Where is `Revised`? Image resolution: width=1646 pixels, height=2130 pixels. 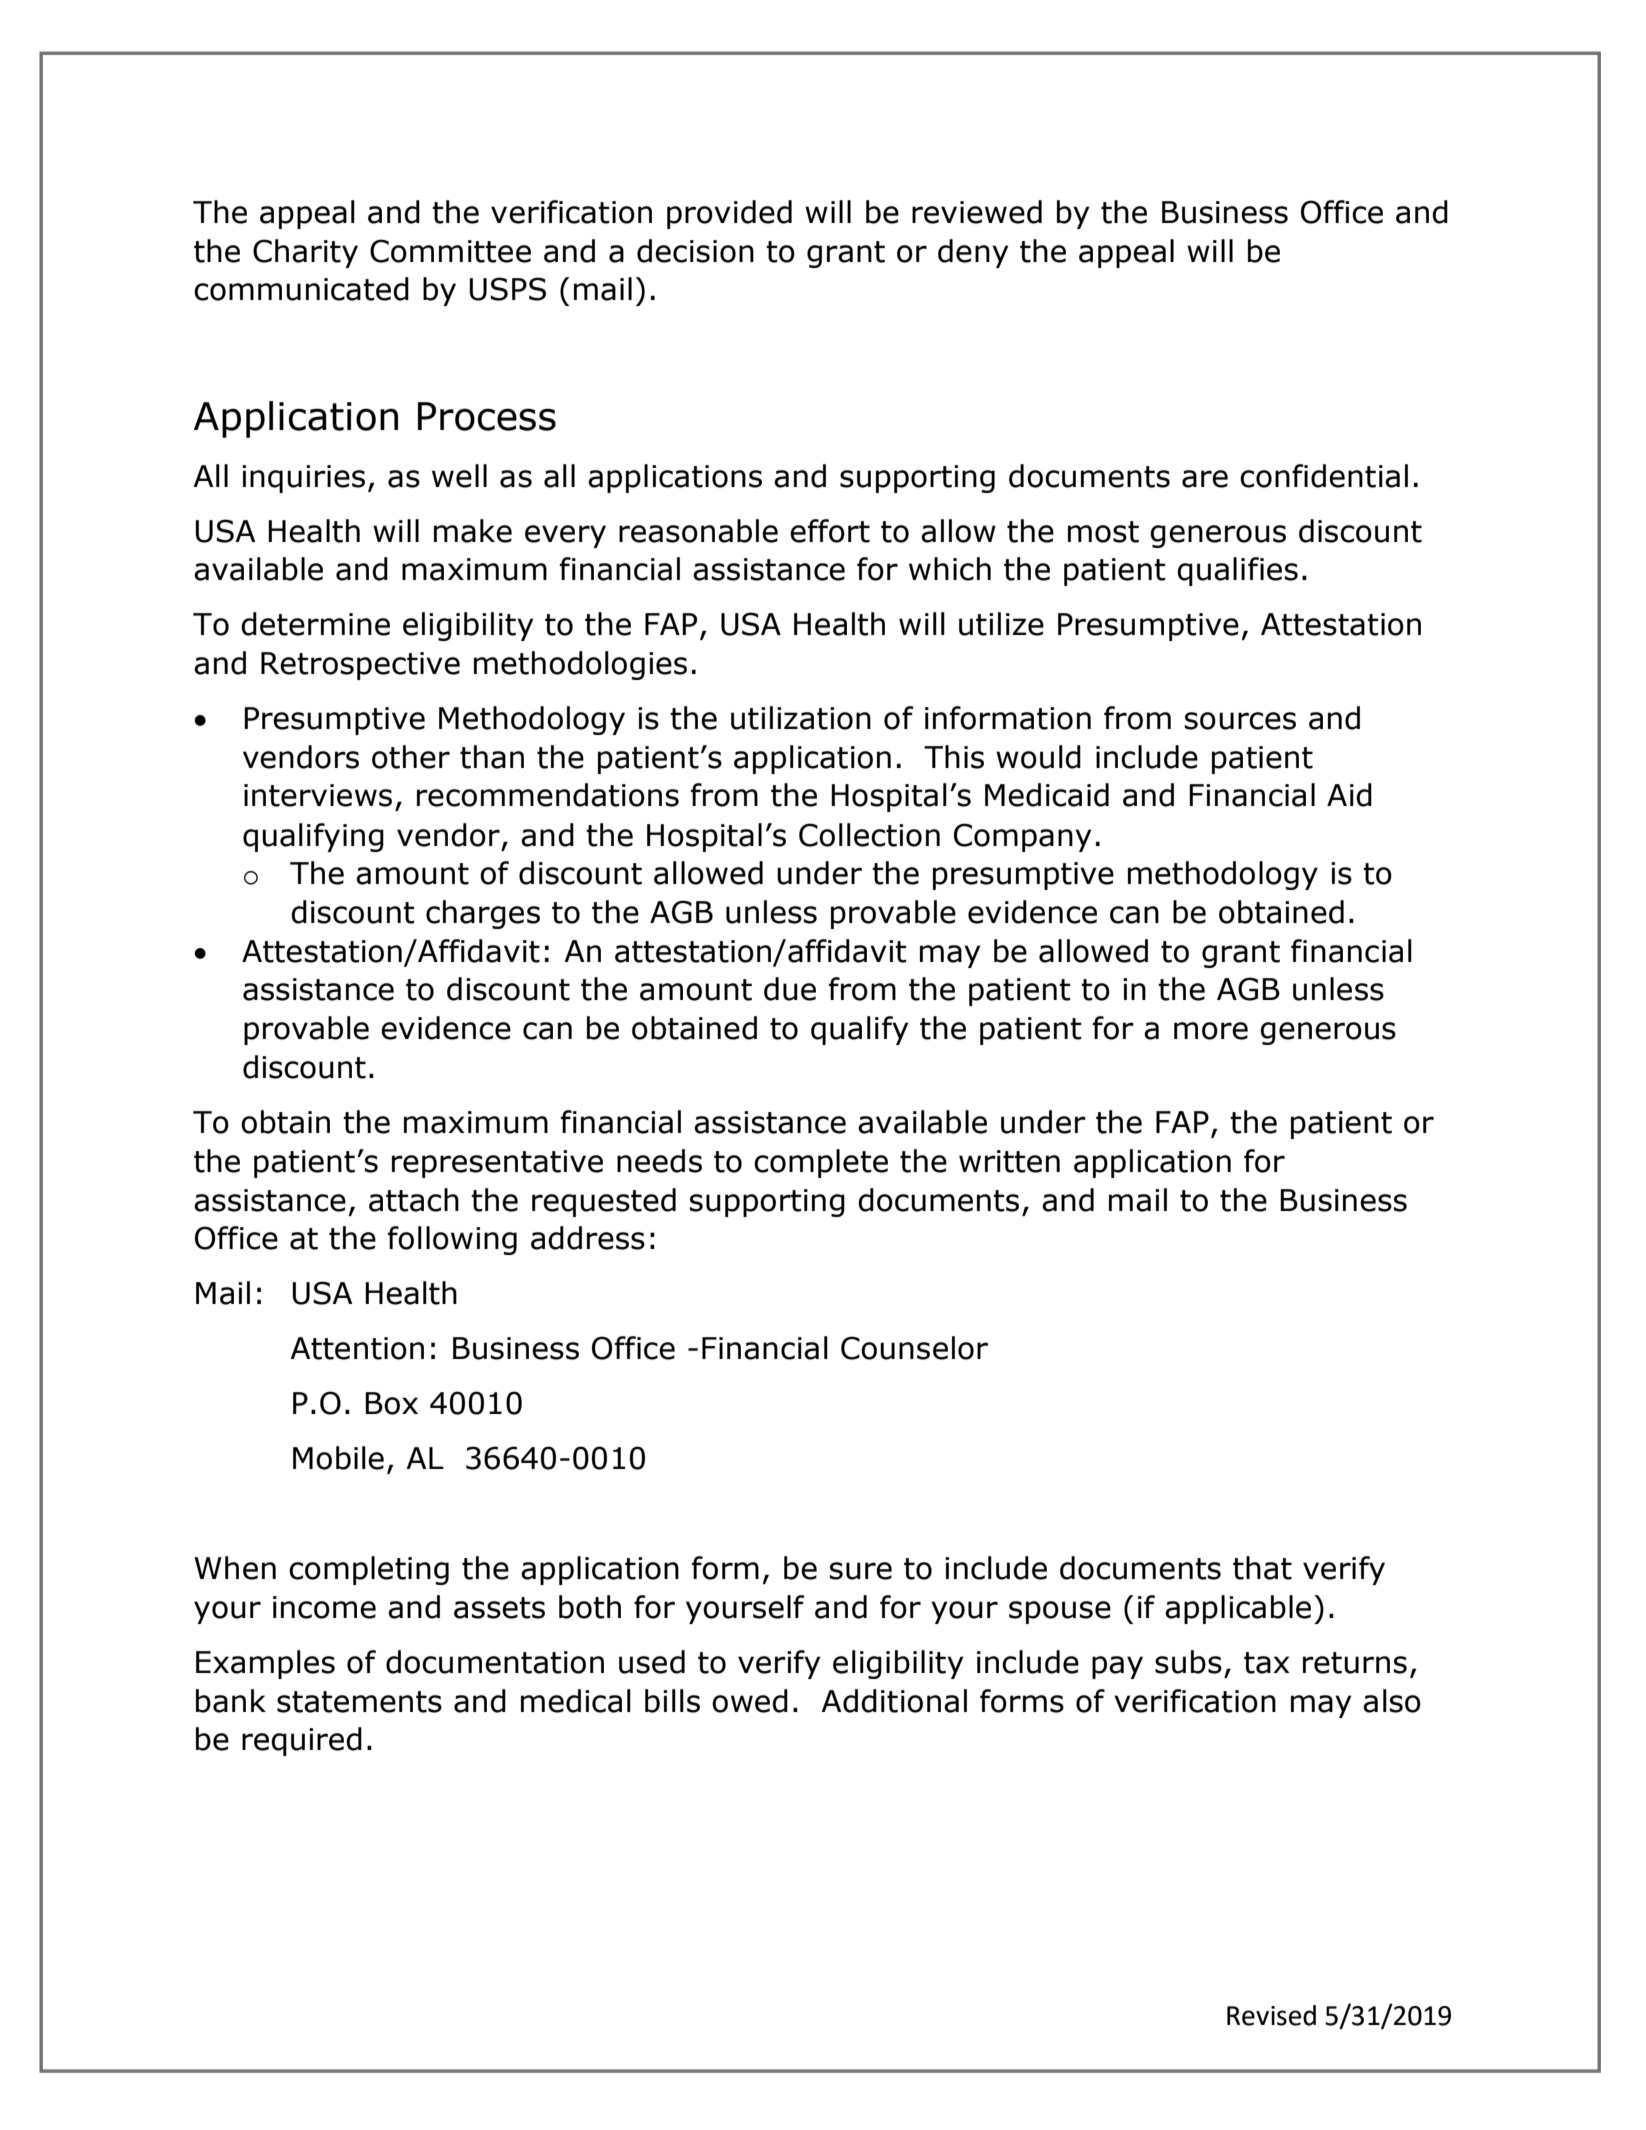
Revised is located at coordinates (1271, 2015).
